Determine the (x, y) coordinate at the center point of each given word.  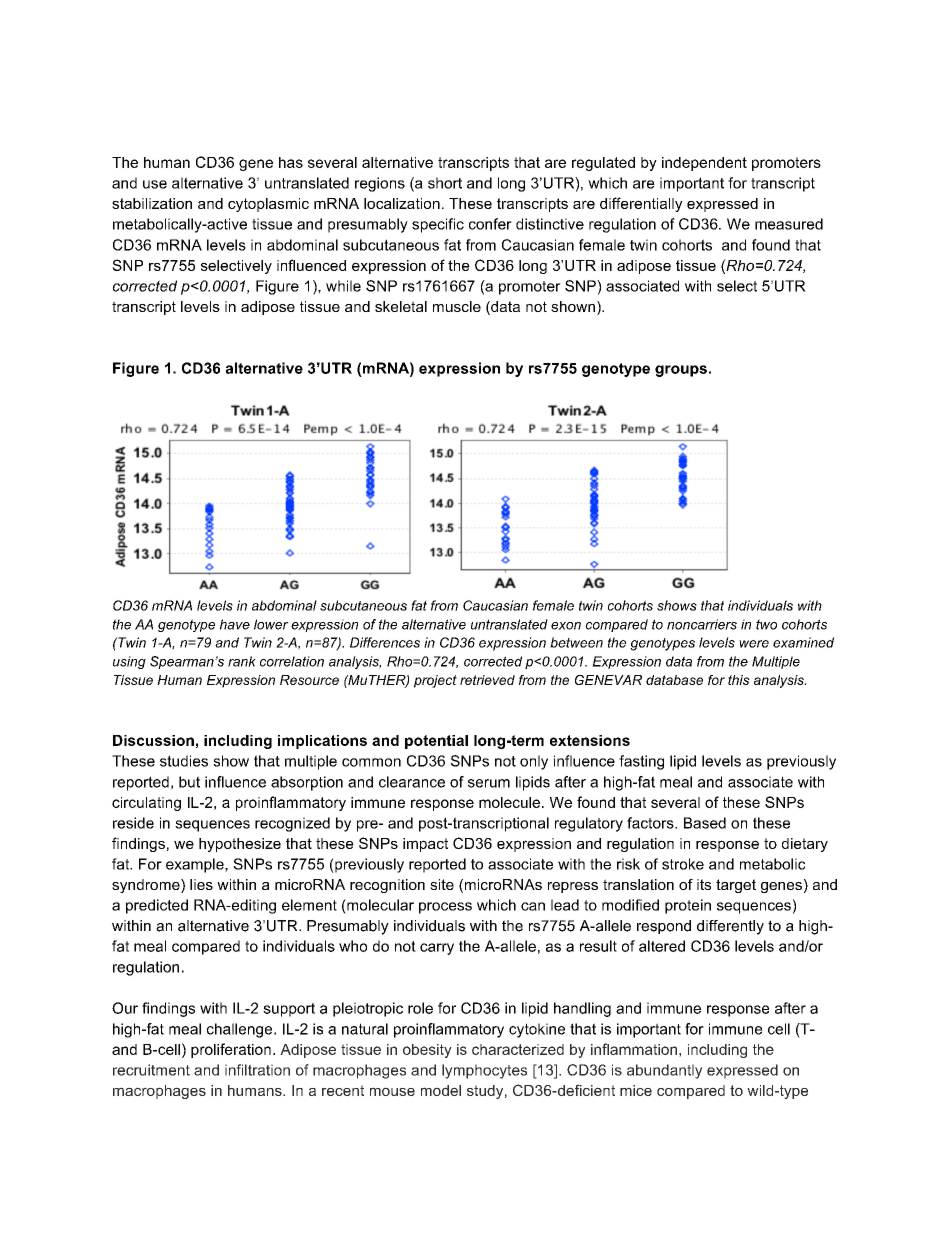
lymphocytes (484, 1071)
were (754, 644)
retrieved (487, 680)
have (235, 624)
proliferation (231, 1050)
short (445, 183)
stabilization (152, 203)
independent (704, 164)
